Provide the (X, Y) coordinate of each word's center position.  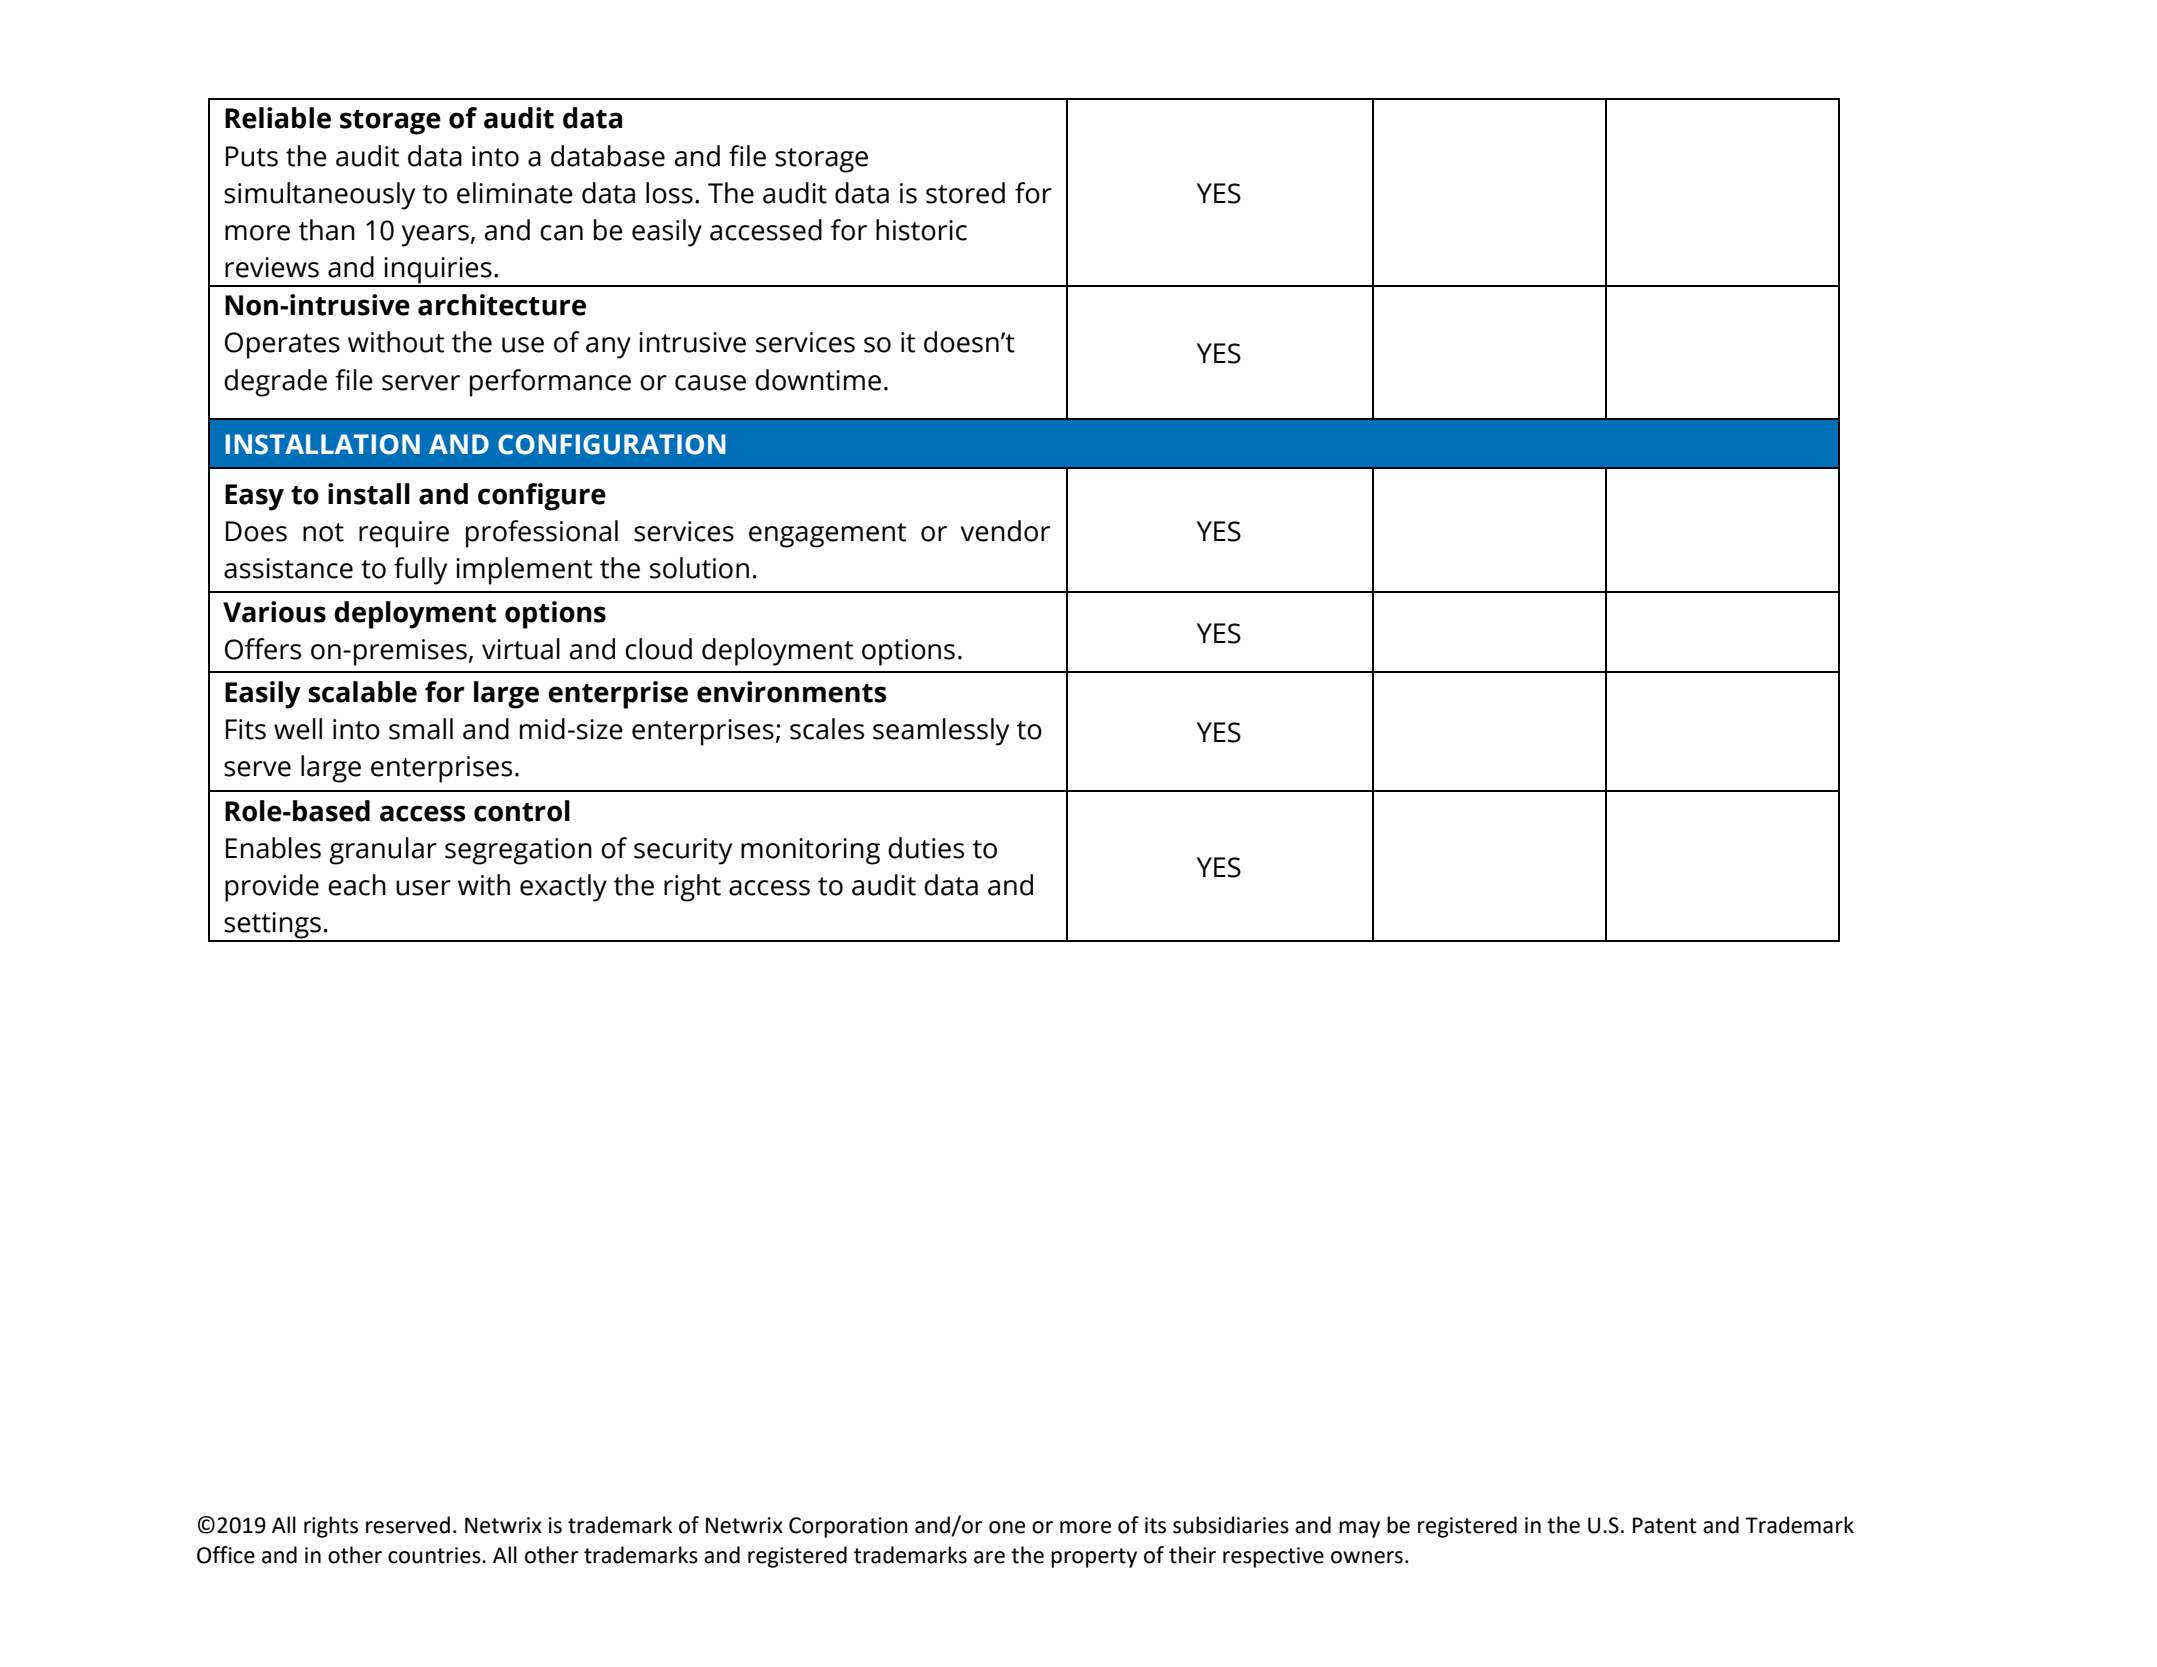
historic (921, 230)
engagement (827, 535)
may (1359, 1529)
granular (383, 851)
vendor (1005, 531)
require (404, 534)
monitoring (810, 851)
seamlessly (941, 732)
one (1007, 1527)
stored (965, 193)
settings (273, 926)
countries (435, 1555)
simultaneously (319, 196)
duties (926, 848)
